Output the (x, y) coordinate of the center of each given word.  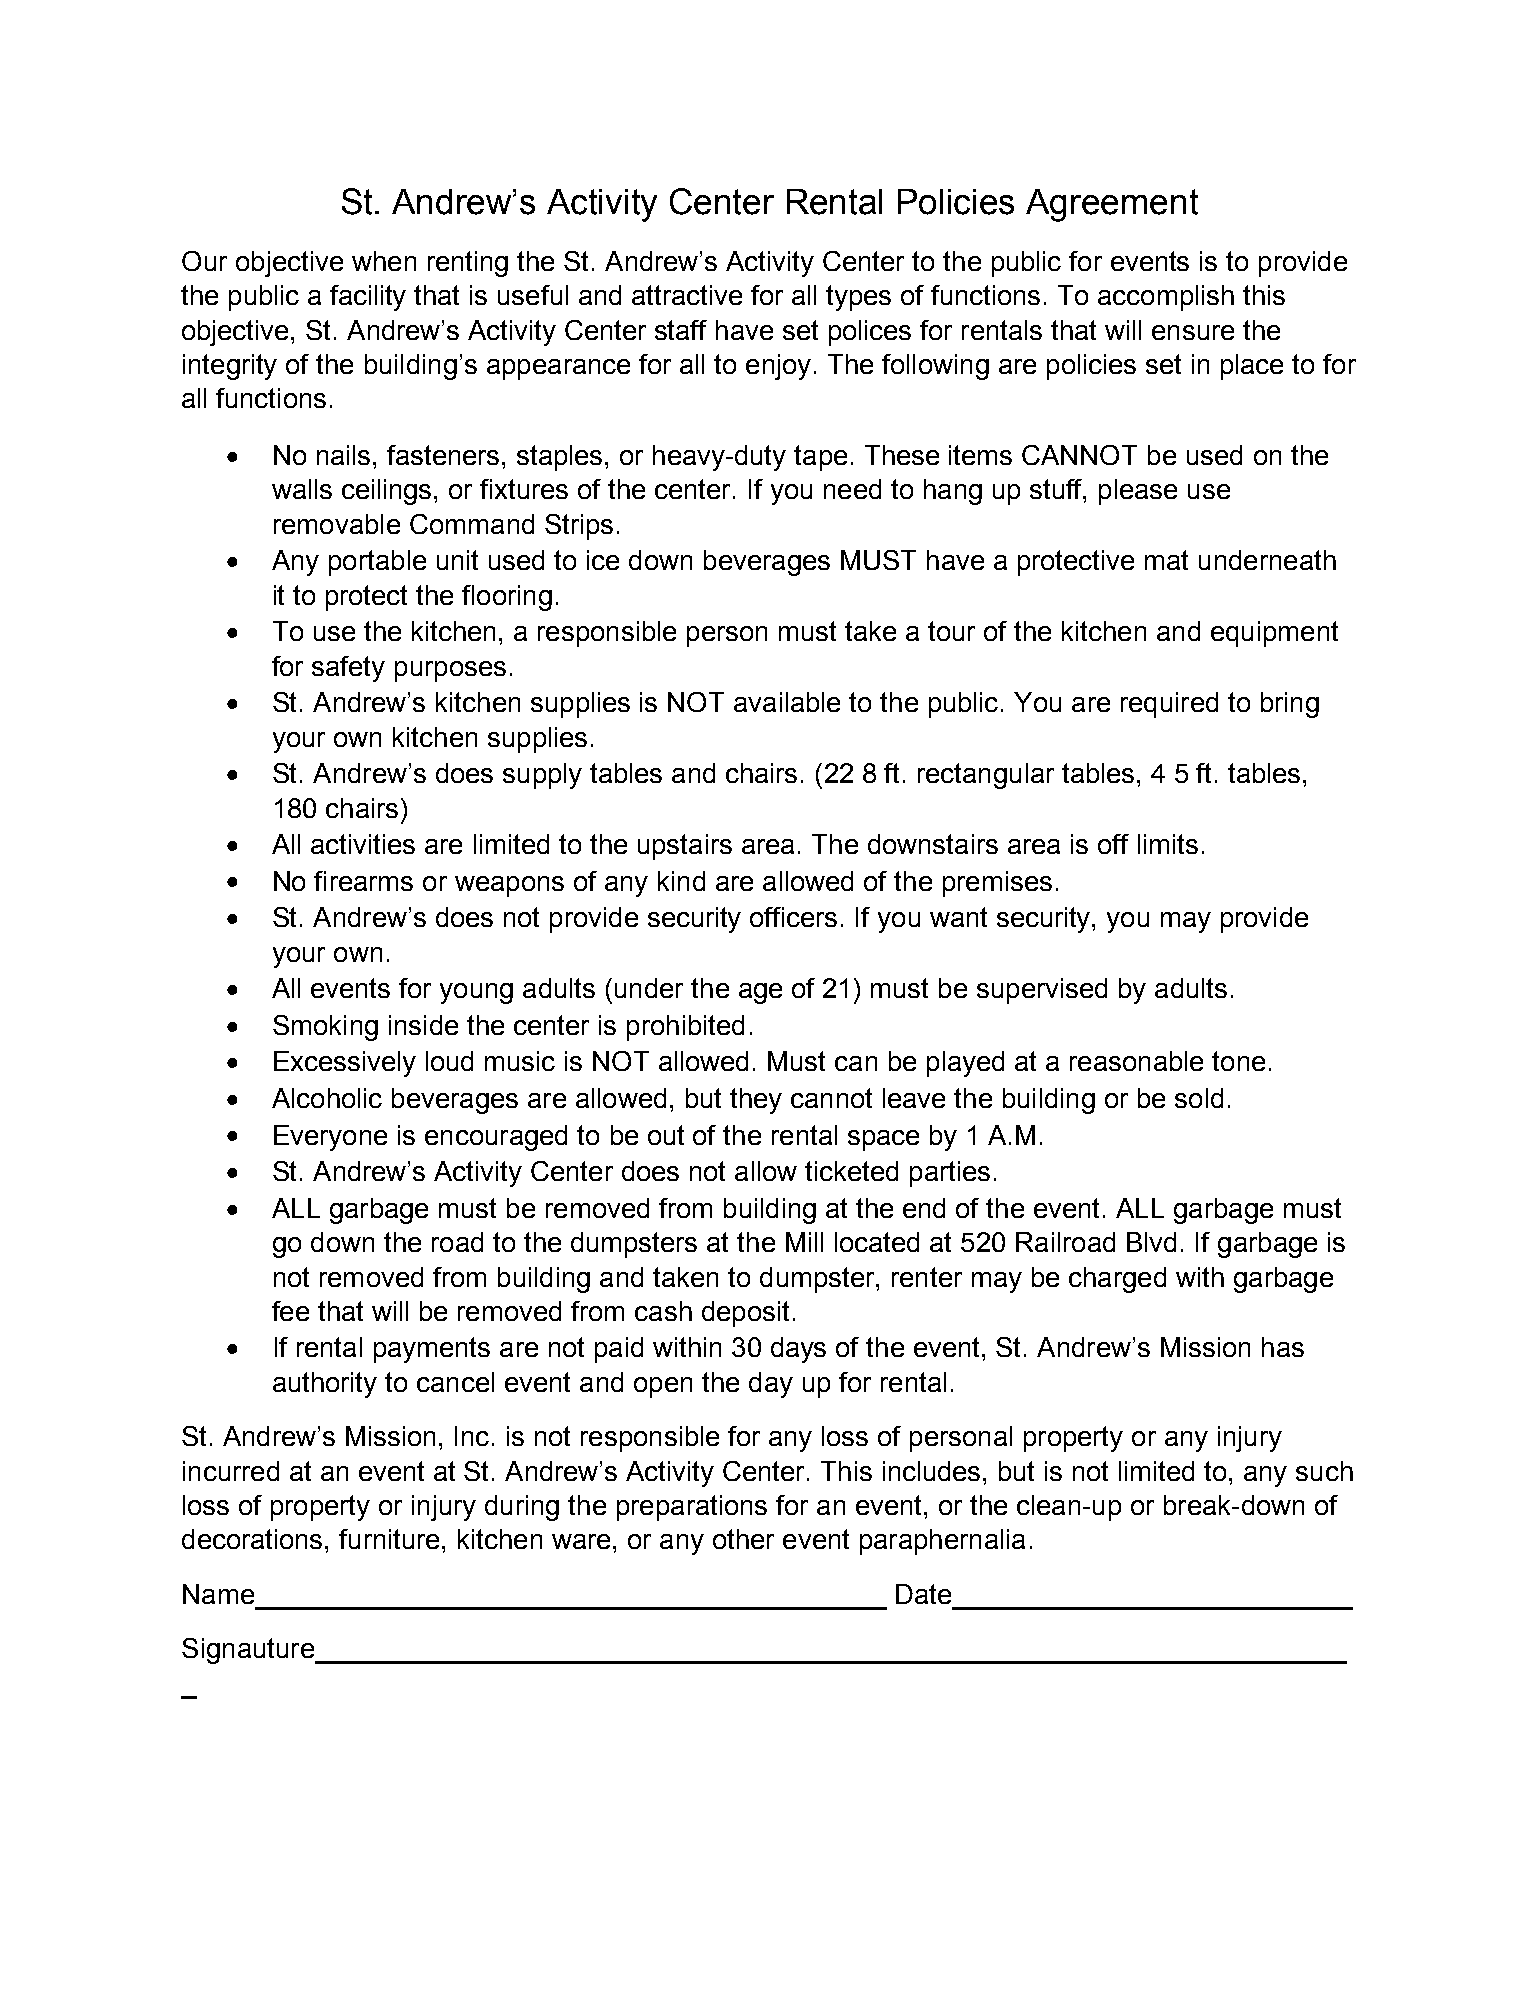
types (858, 298)
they (756, 1101)
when (384, 261)
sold (1199, 1098)
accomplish (1166, 298)
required (1169, 705)
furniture (389, 1539)
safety (348, 669)
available (787, 702)
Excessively (345, 1064)
